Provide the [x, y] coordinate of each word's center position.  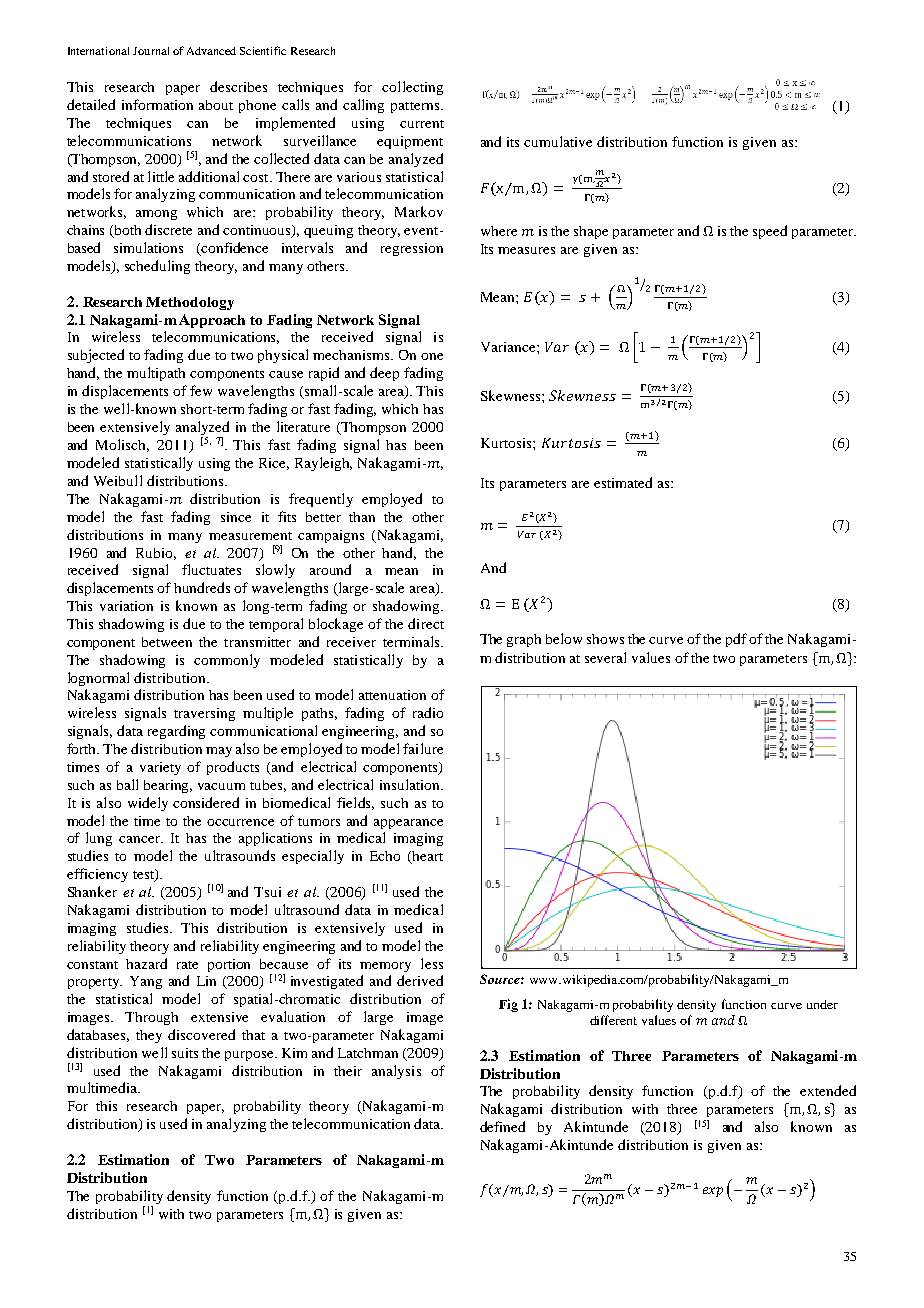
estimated [623, 482]
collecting [412, 88]
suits [185, 1053]
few [201, 390]
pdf [736, 640]
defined [502, 1126]
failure [423, 748]
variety [160, 768]
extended [828, 1090]
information [157, 104]
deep [384, 374]
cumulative [558, 141]
